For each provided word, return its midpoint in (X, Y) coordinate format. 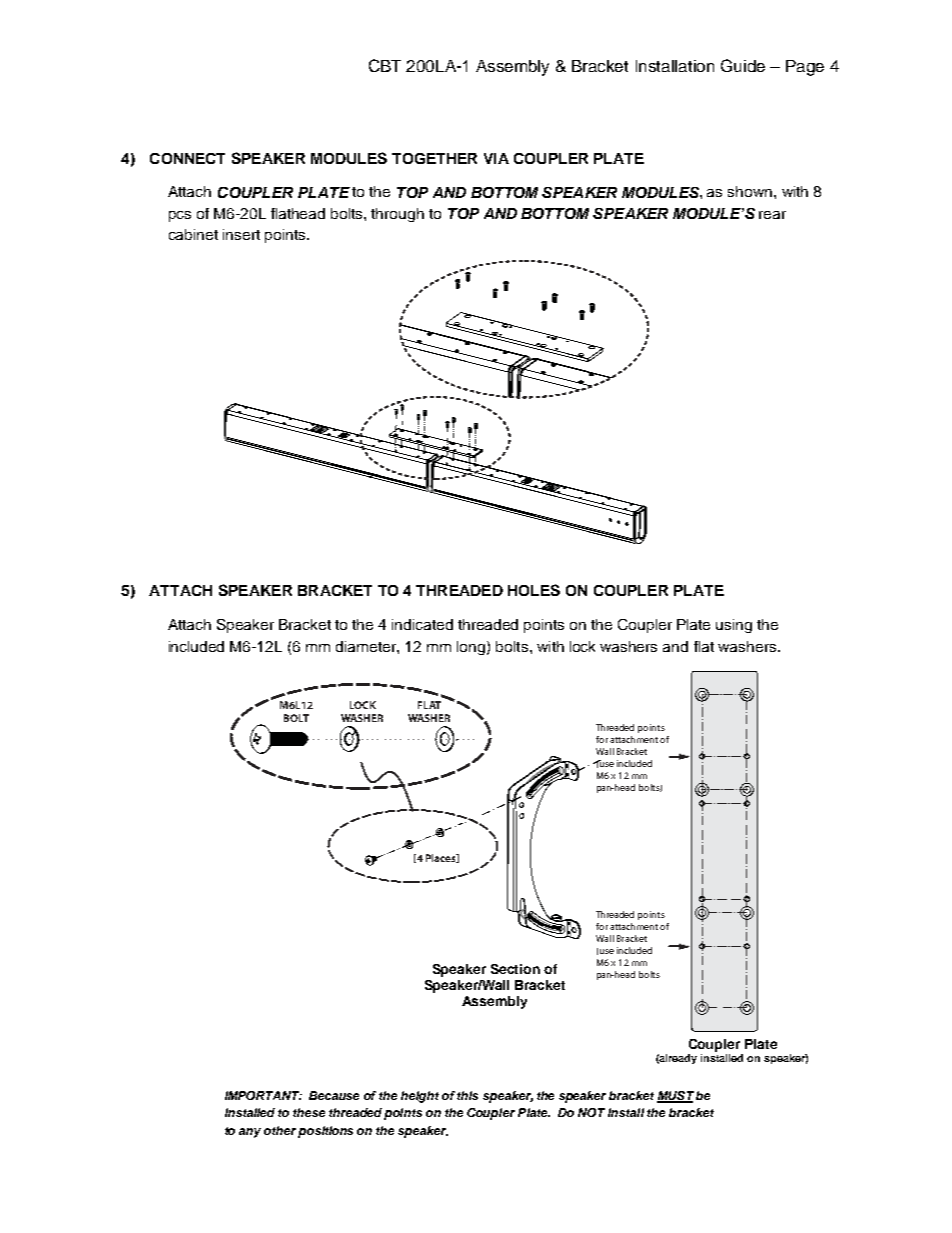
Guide (743, 65)
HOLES (534, 590)
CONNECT (187, 158)
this (467, 1095)
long (472, 648)
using (734, 626)
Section (515, 969)
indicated (422, 624)
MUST (675, 1097)
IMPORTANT (263, 1095)
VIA (496, 158)
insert (241, 234)
